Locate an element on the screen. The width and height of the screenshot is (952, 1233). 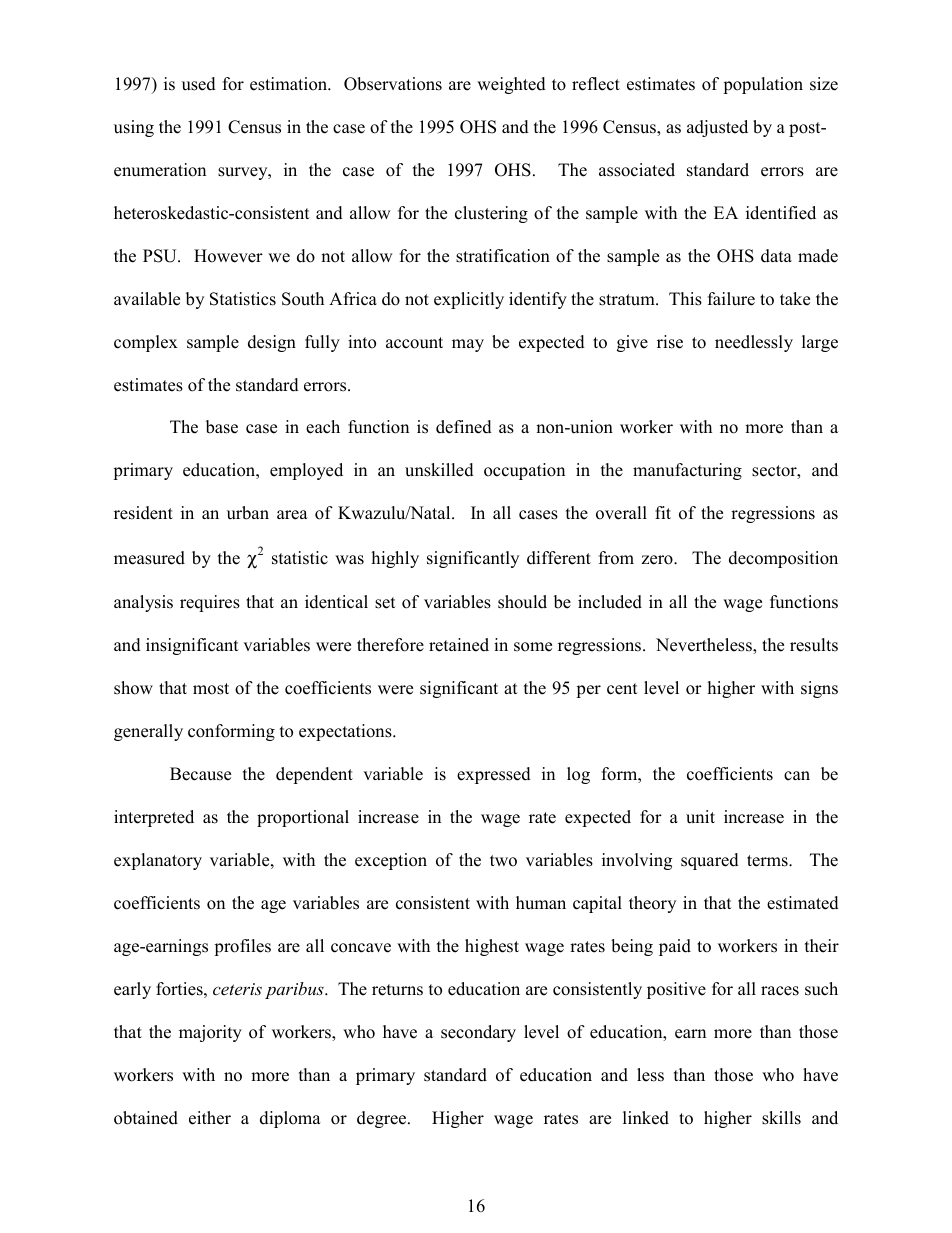
requires is located at coordinates (210, 603).
